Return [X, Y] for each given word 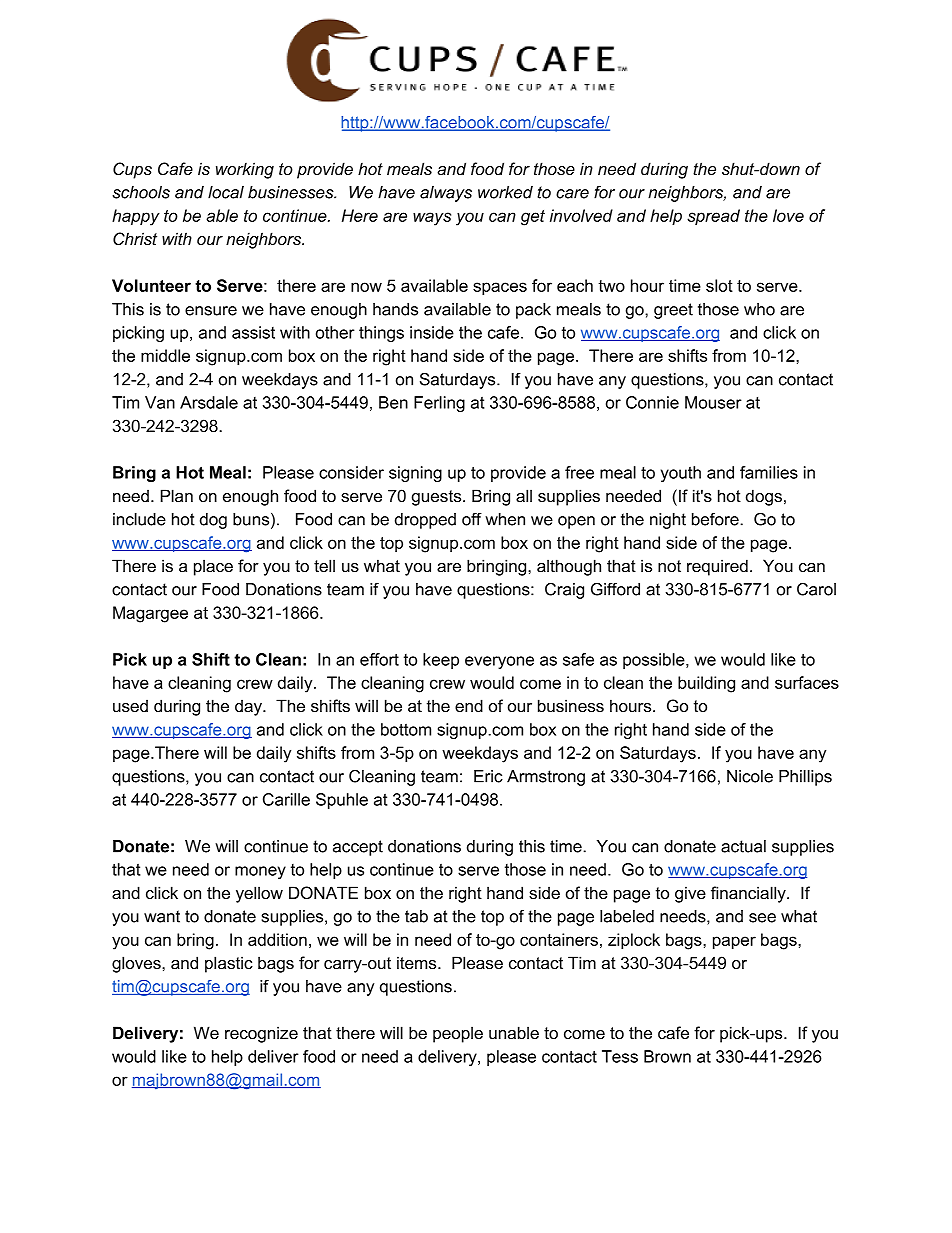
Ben [393, 402]
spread [713, 217]
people [458, 1034]
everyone [499, 662]
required [717, 567]
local [226, 192]
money [260, 872]
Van [160, 402]
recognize [261, 1034]
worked [505, 192]
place [213, 567]
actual [743, 846]
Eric [488, 776]
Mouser [713, 402]
